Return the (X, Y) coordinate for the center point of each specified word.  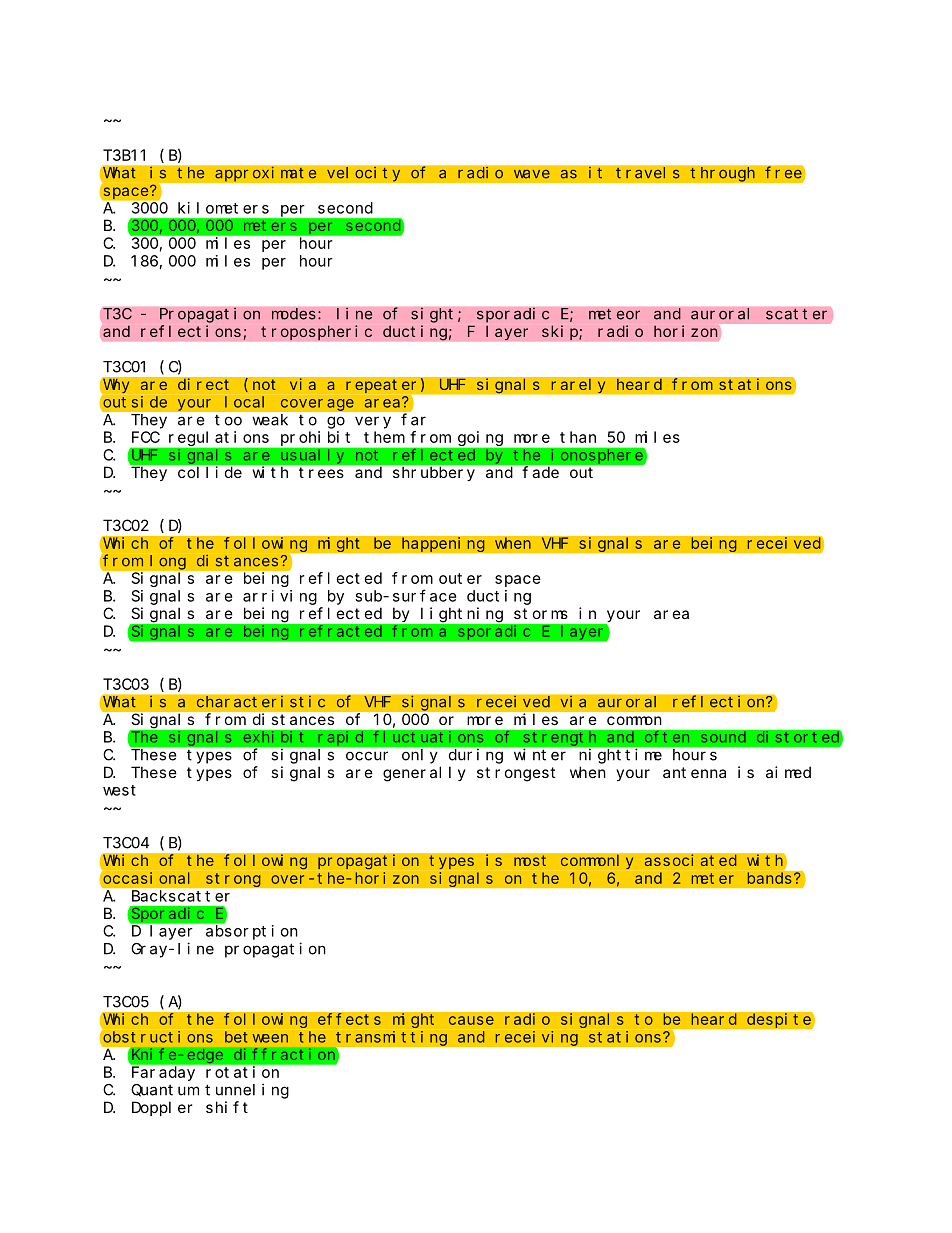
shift (227, 1107)
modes (294, 314)
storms (541, 613)
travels (648, 173)
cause (471, 1020)
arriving (280, 597)
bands (770, 878)
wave (532, 174)
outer (460, 578)
